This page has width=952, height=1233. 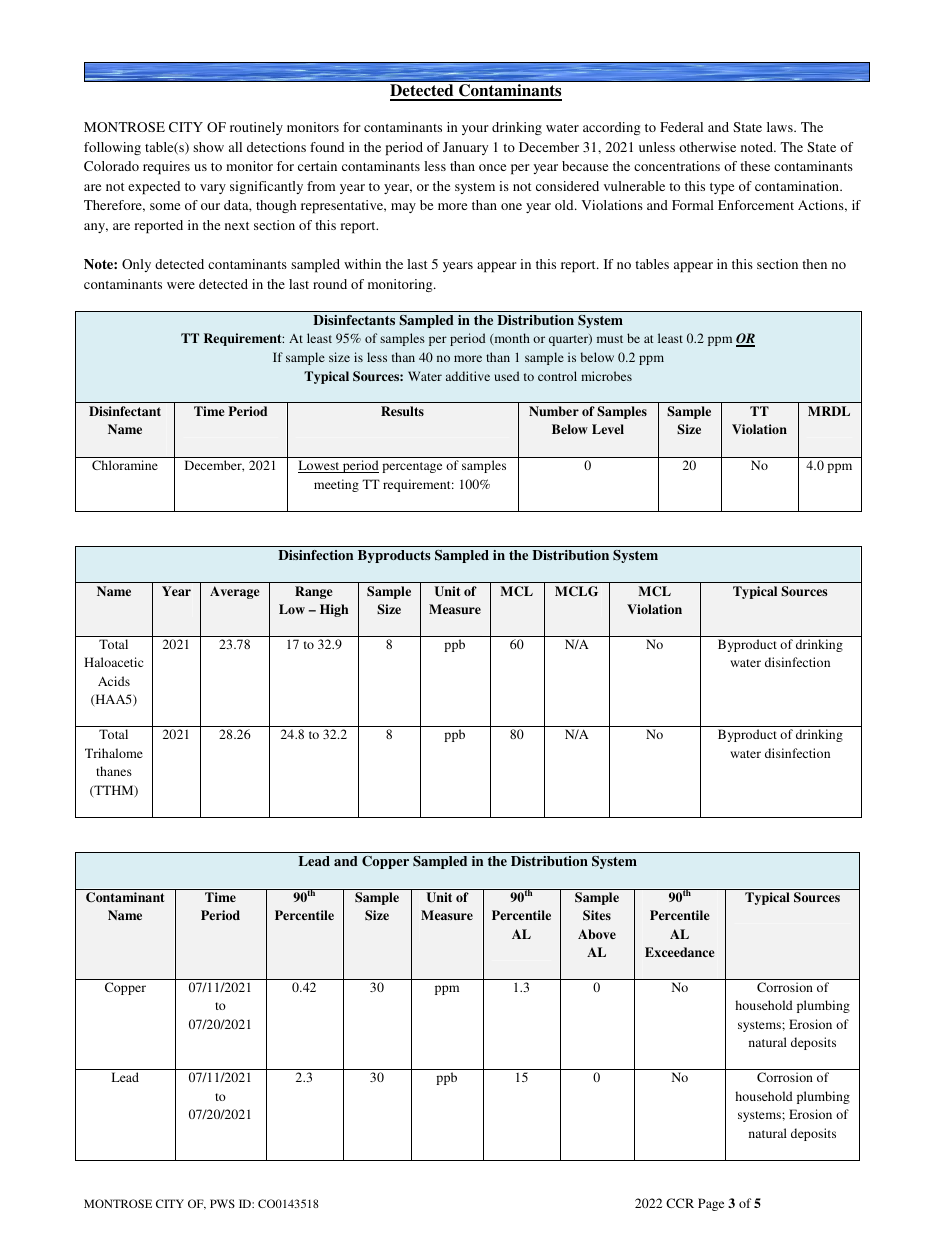 What do you see at coordinates (114, 681) in the page?
I see `Acids` at bounding box center [114, 681].
